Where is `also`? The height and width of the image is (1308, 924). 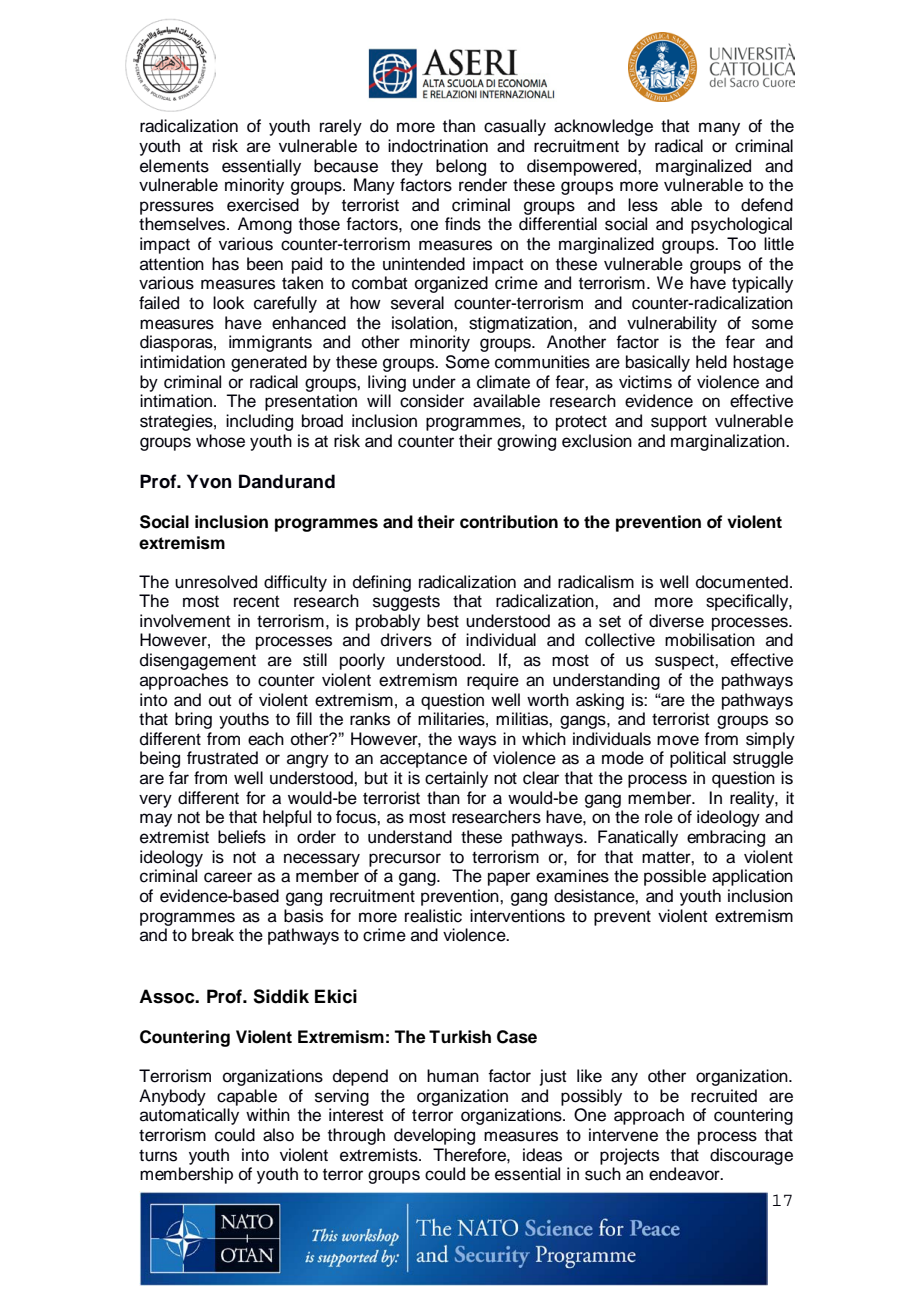
also is located at coordinates (278, 1135).
